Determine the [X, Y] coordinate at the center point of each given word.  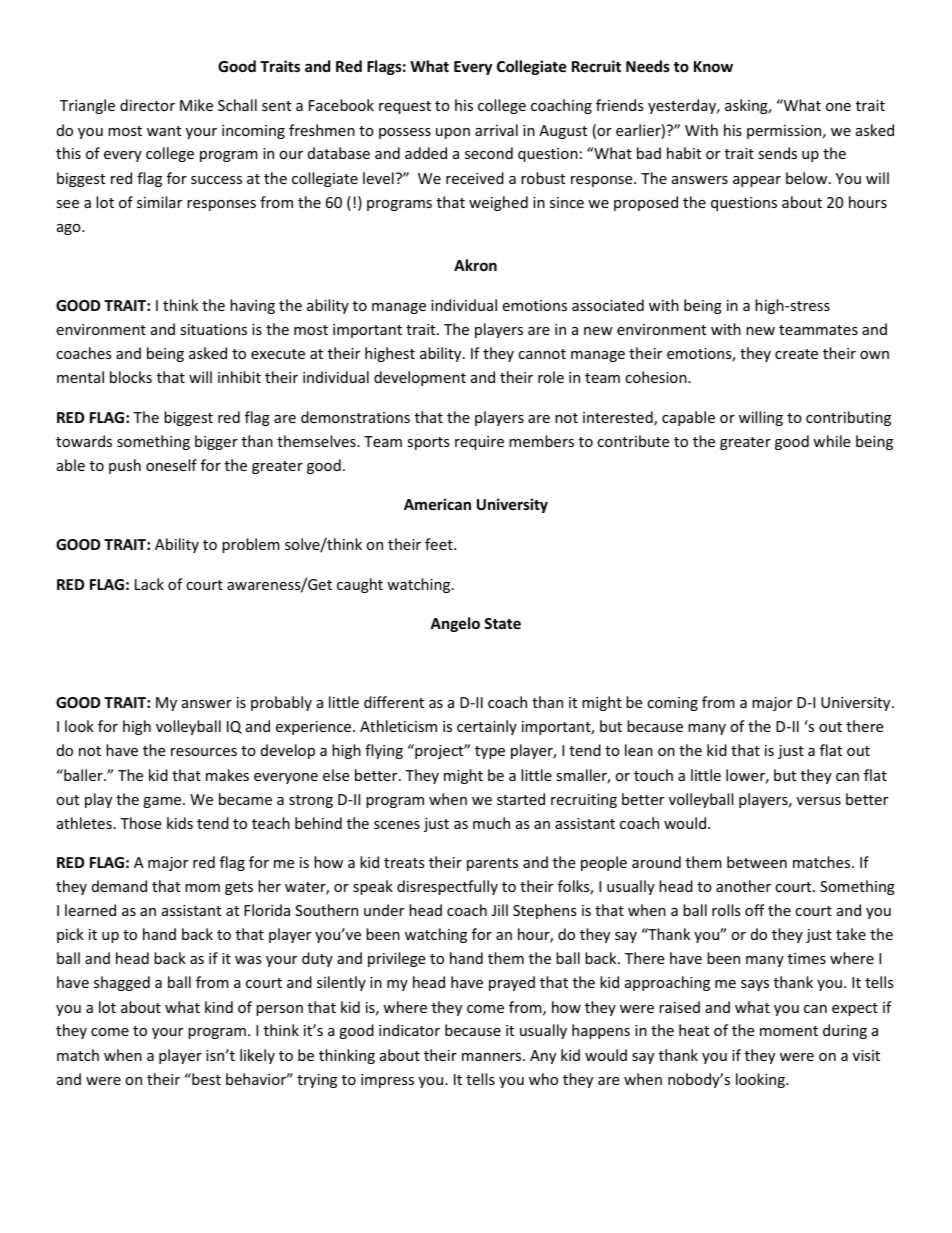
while [831, 441]
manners [493, 1057]
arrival [496, 130]
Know [713, 66]
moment [789, 1031]
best [205, 1079]
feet [440, 544]
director [147, 105]
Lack [149, 584]
